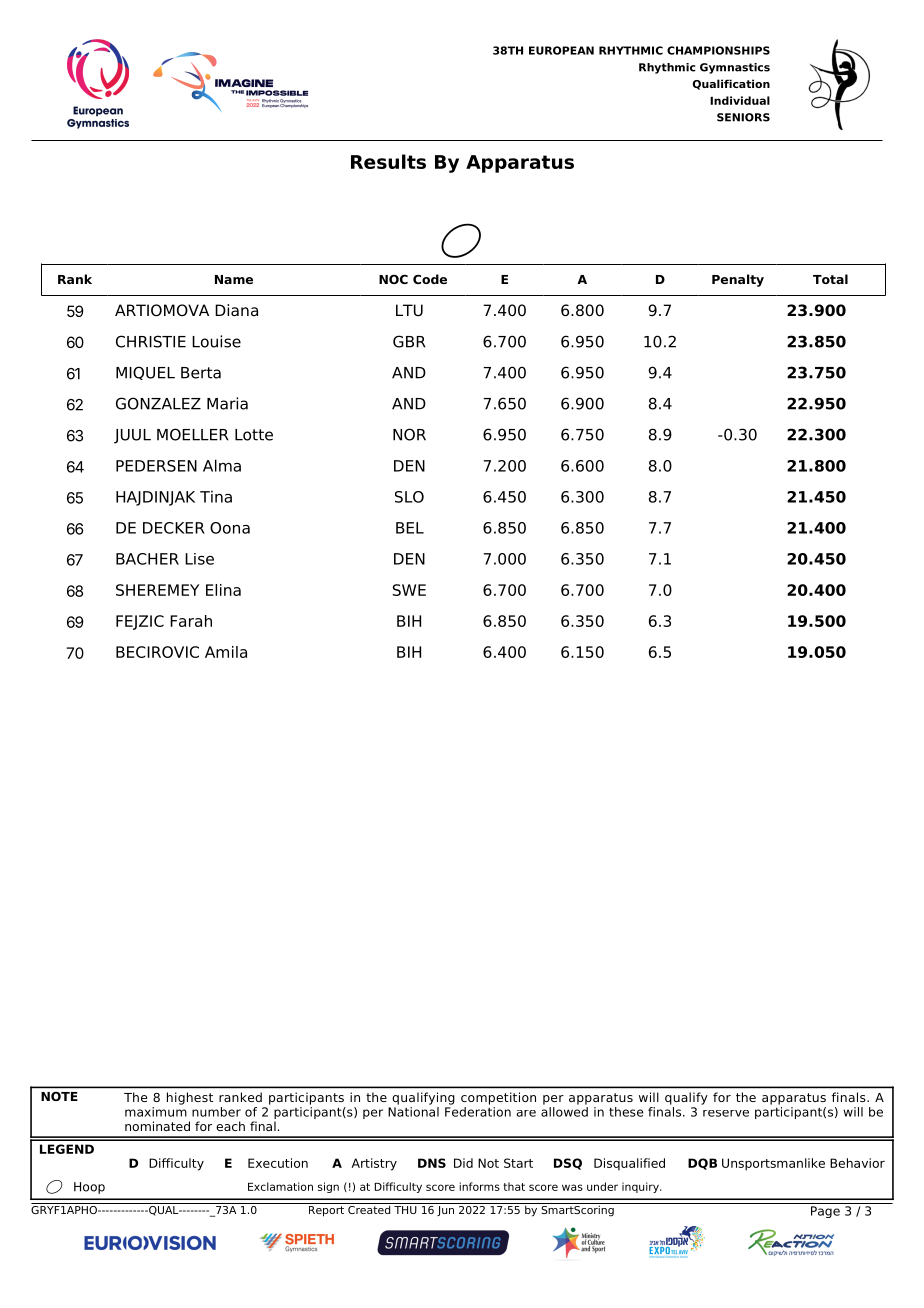 This document has width=924, height=1308. Describe the element at coordinates (388, 161) in the document. I see `Results` at that location.
